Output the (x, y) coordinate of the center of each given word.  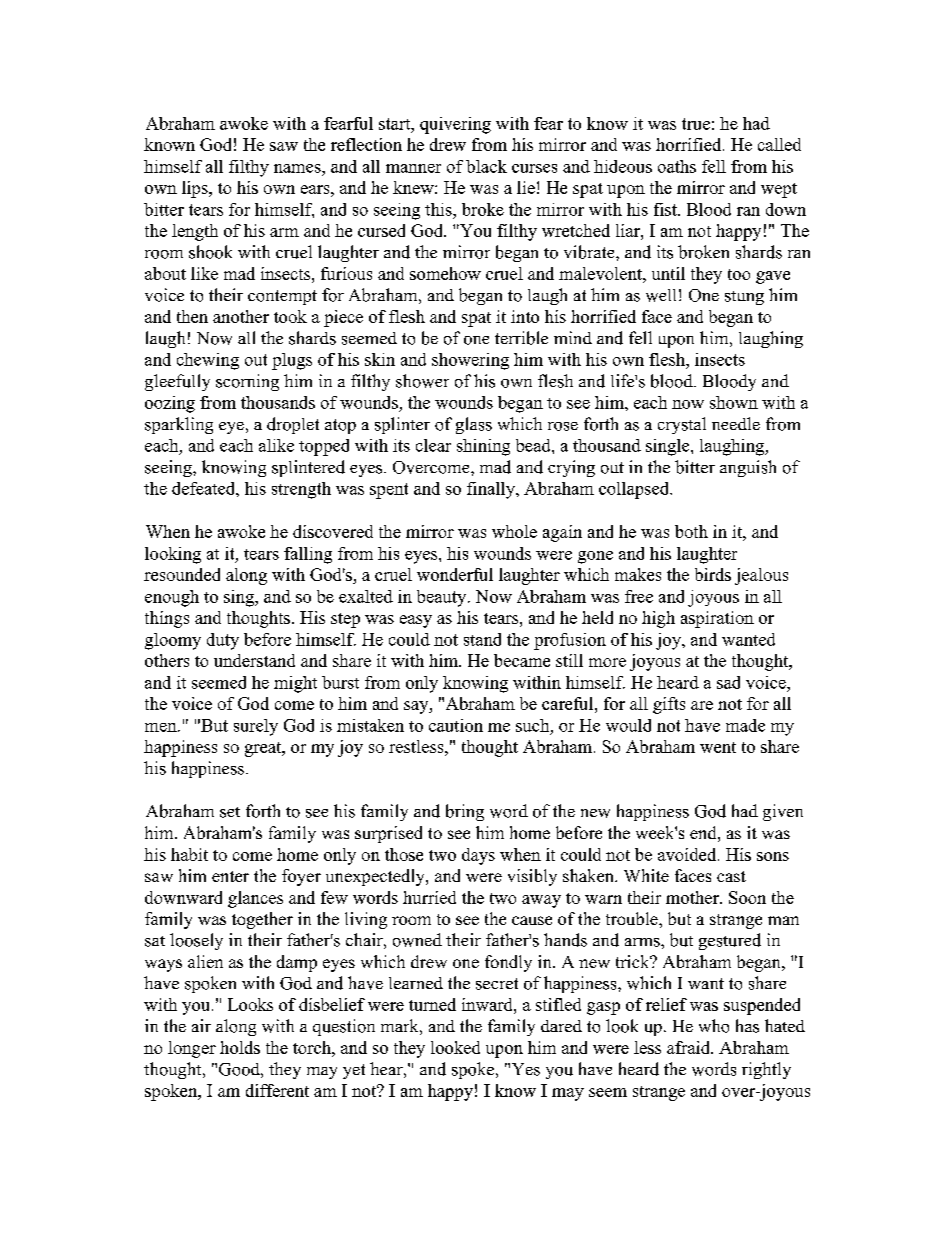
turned (432, 1004)
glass (474, 425)
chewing (208, 361)
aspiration (717, 619)
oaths (677, 166)
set (230, 812)
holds (240, 1047)
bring (465, 812)
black (486, 166)
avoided (688, 854)
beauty (443, 598)
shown (734, 402)
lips (196, 189)
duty (223, 641)
